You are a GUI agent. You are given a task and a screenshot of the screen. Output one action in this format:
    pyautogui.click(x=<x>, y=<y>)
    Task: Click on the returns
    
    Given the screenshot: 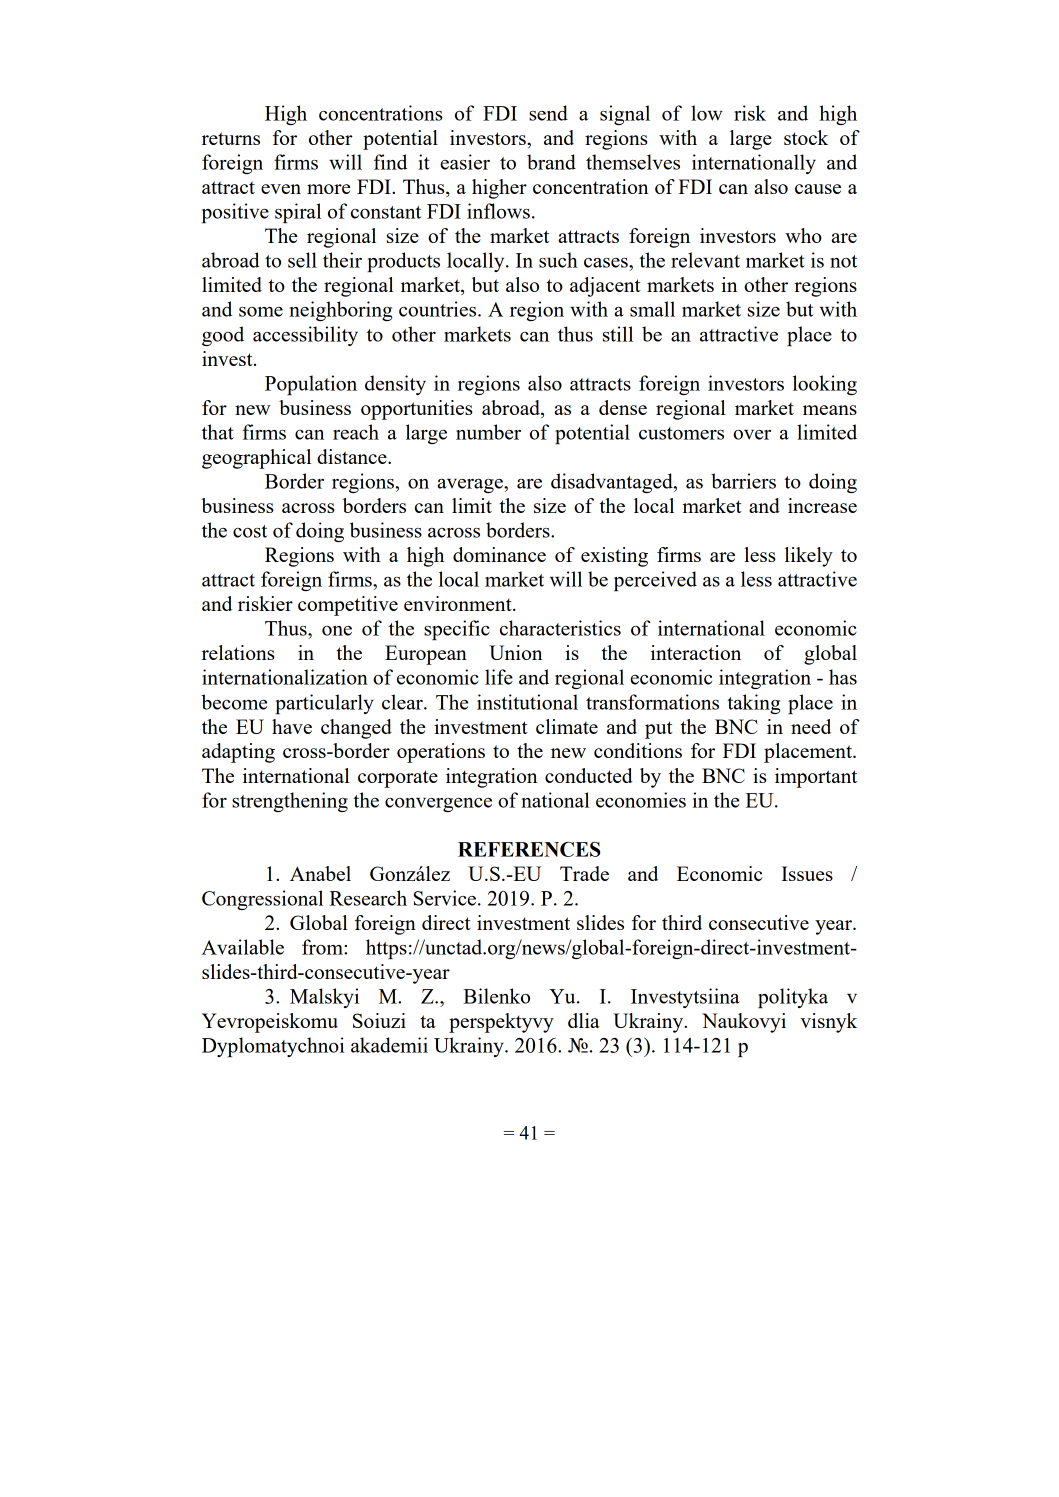 What is the action you would take?
    pyautogui.click(x=231, y=138)
